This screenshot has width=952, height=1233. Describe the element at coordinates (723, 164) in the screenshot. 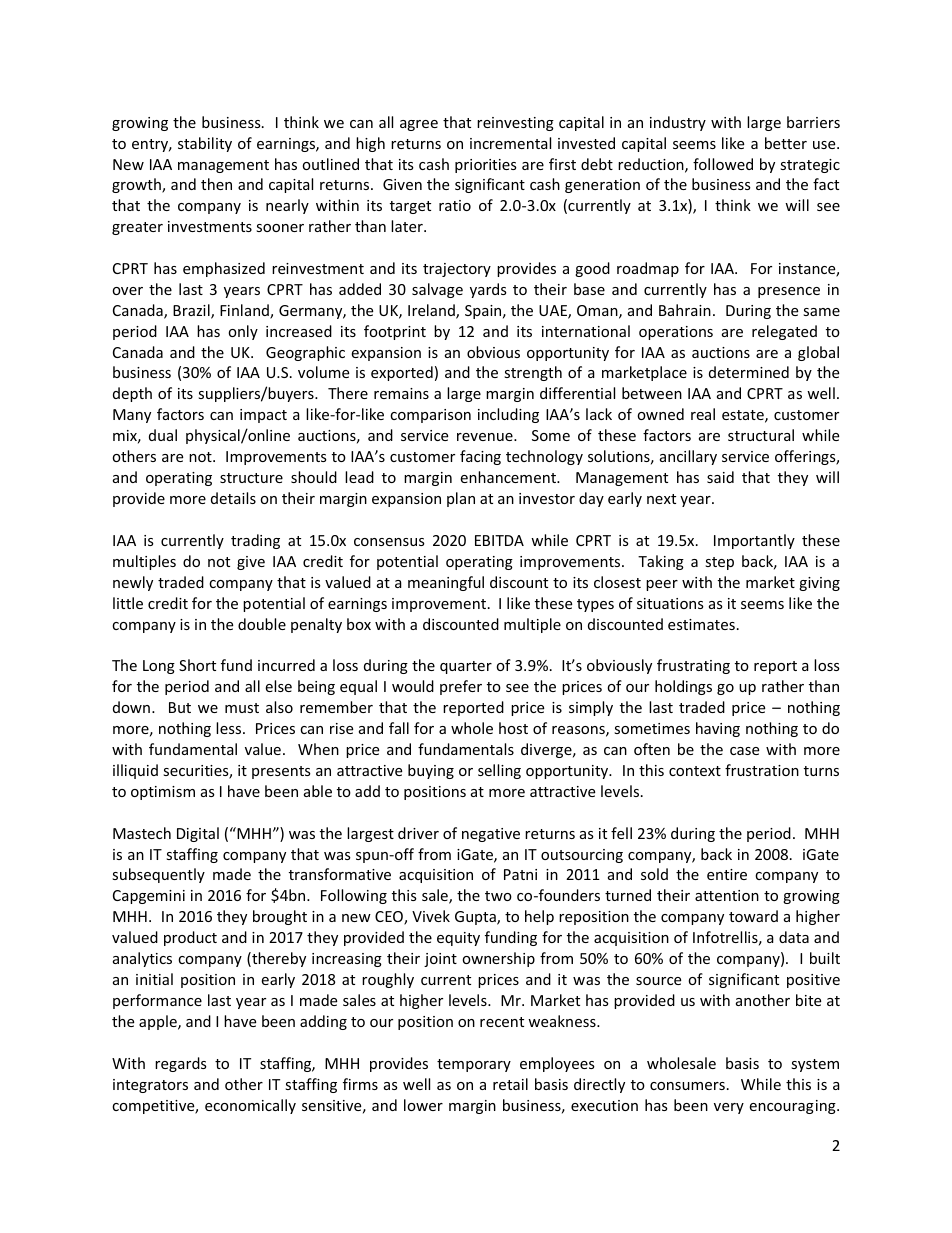

I see `followed` at that location.
